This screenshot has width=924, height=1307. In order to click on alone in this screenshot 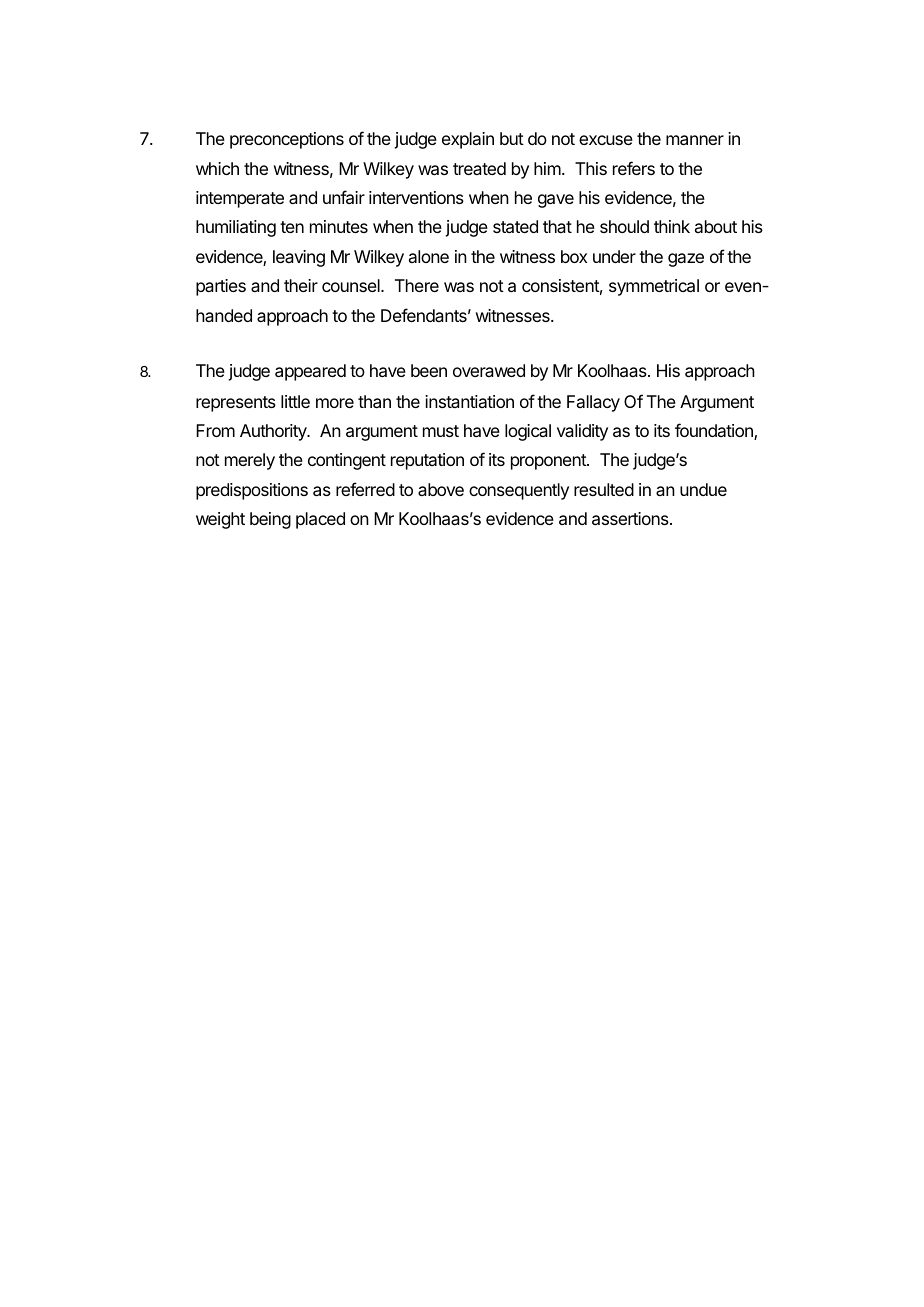, I will do `click(429, 256)`.
